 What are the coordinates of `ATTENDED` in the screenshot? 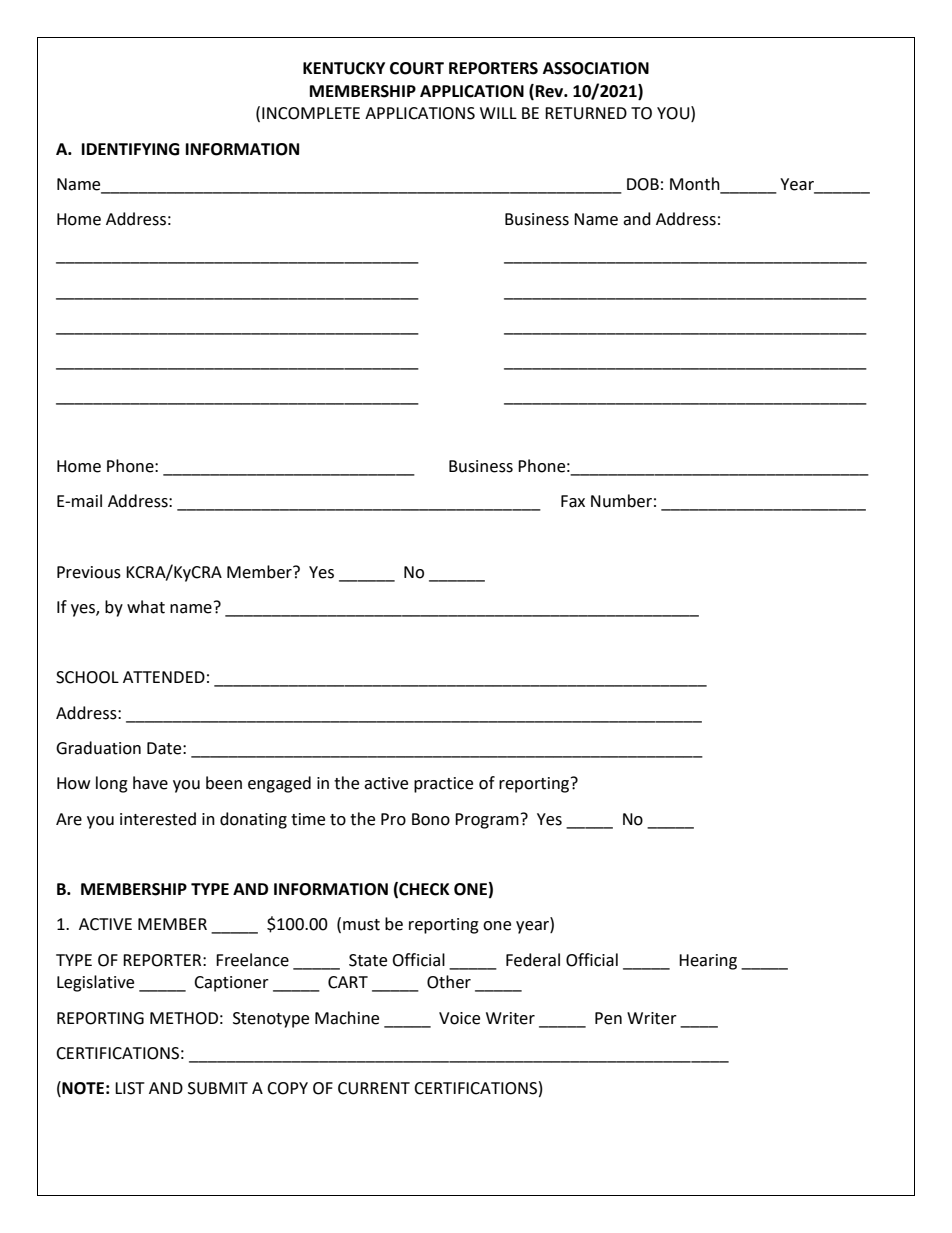 It's located at (164, 677).
